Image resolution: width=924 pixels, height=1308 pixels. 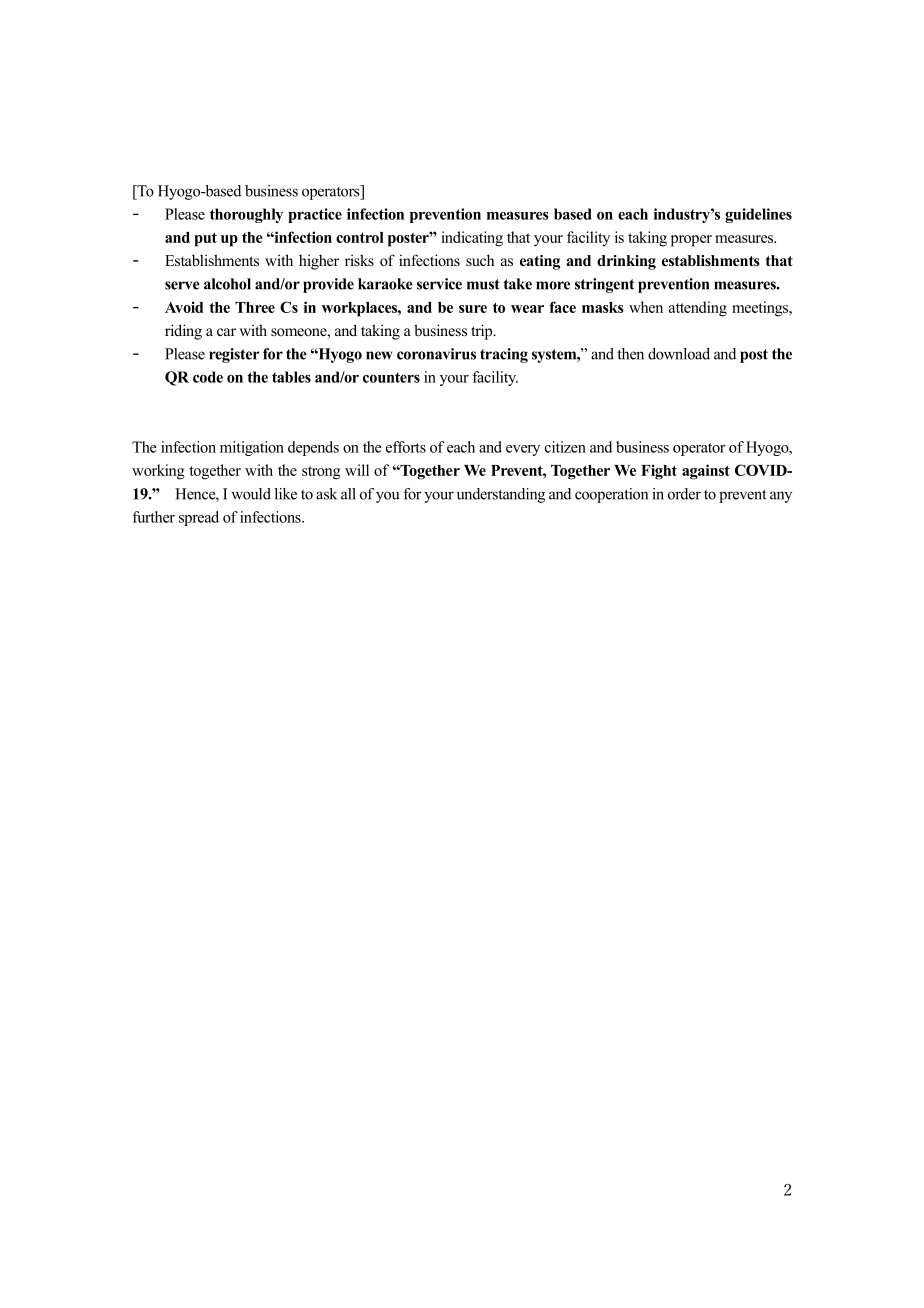 I want to click on indicating, so click(x=472, y=239).
